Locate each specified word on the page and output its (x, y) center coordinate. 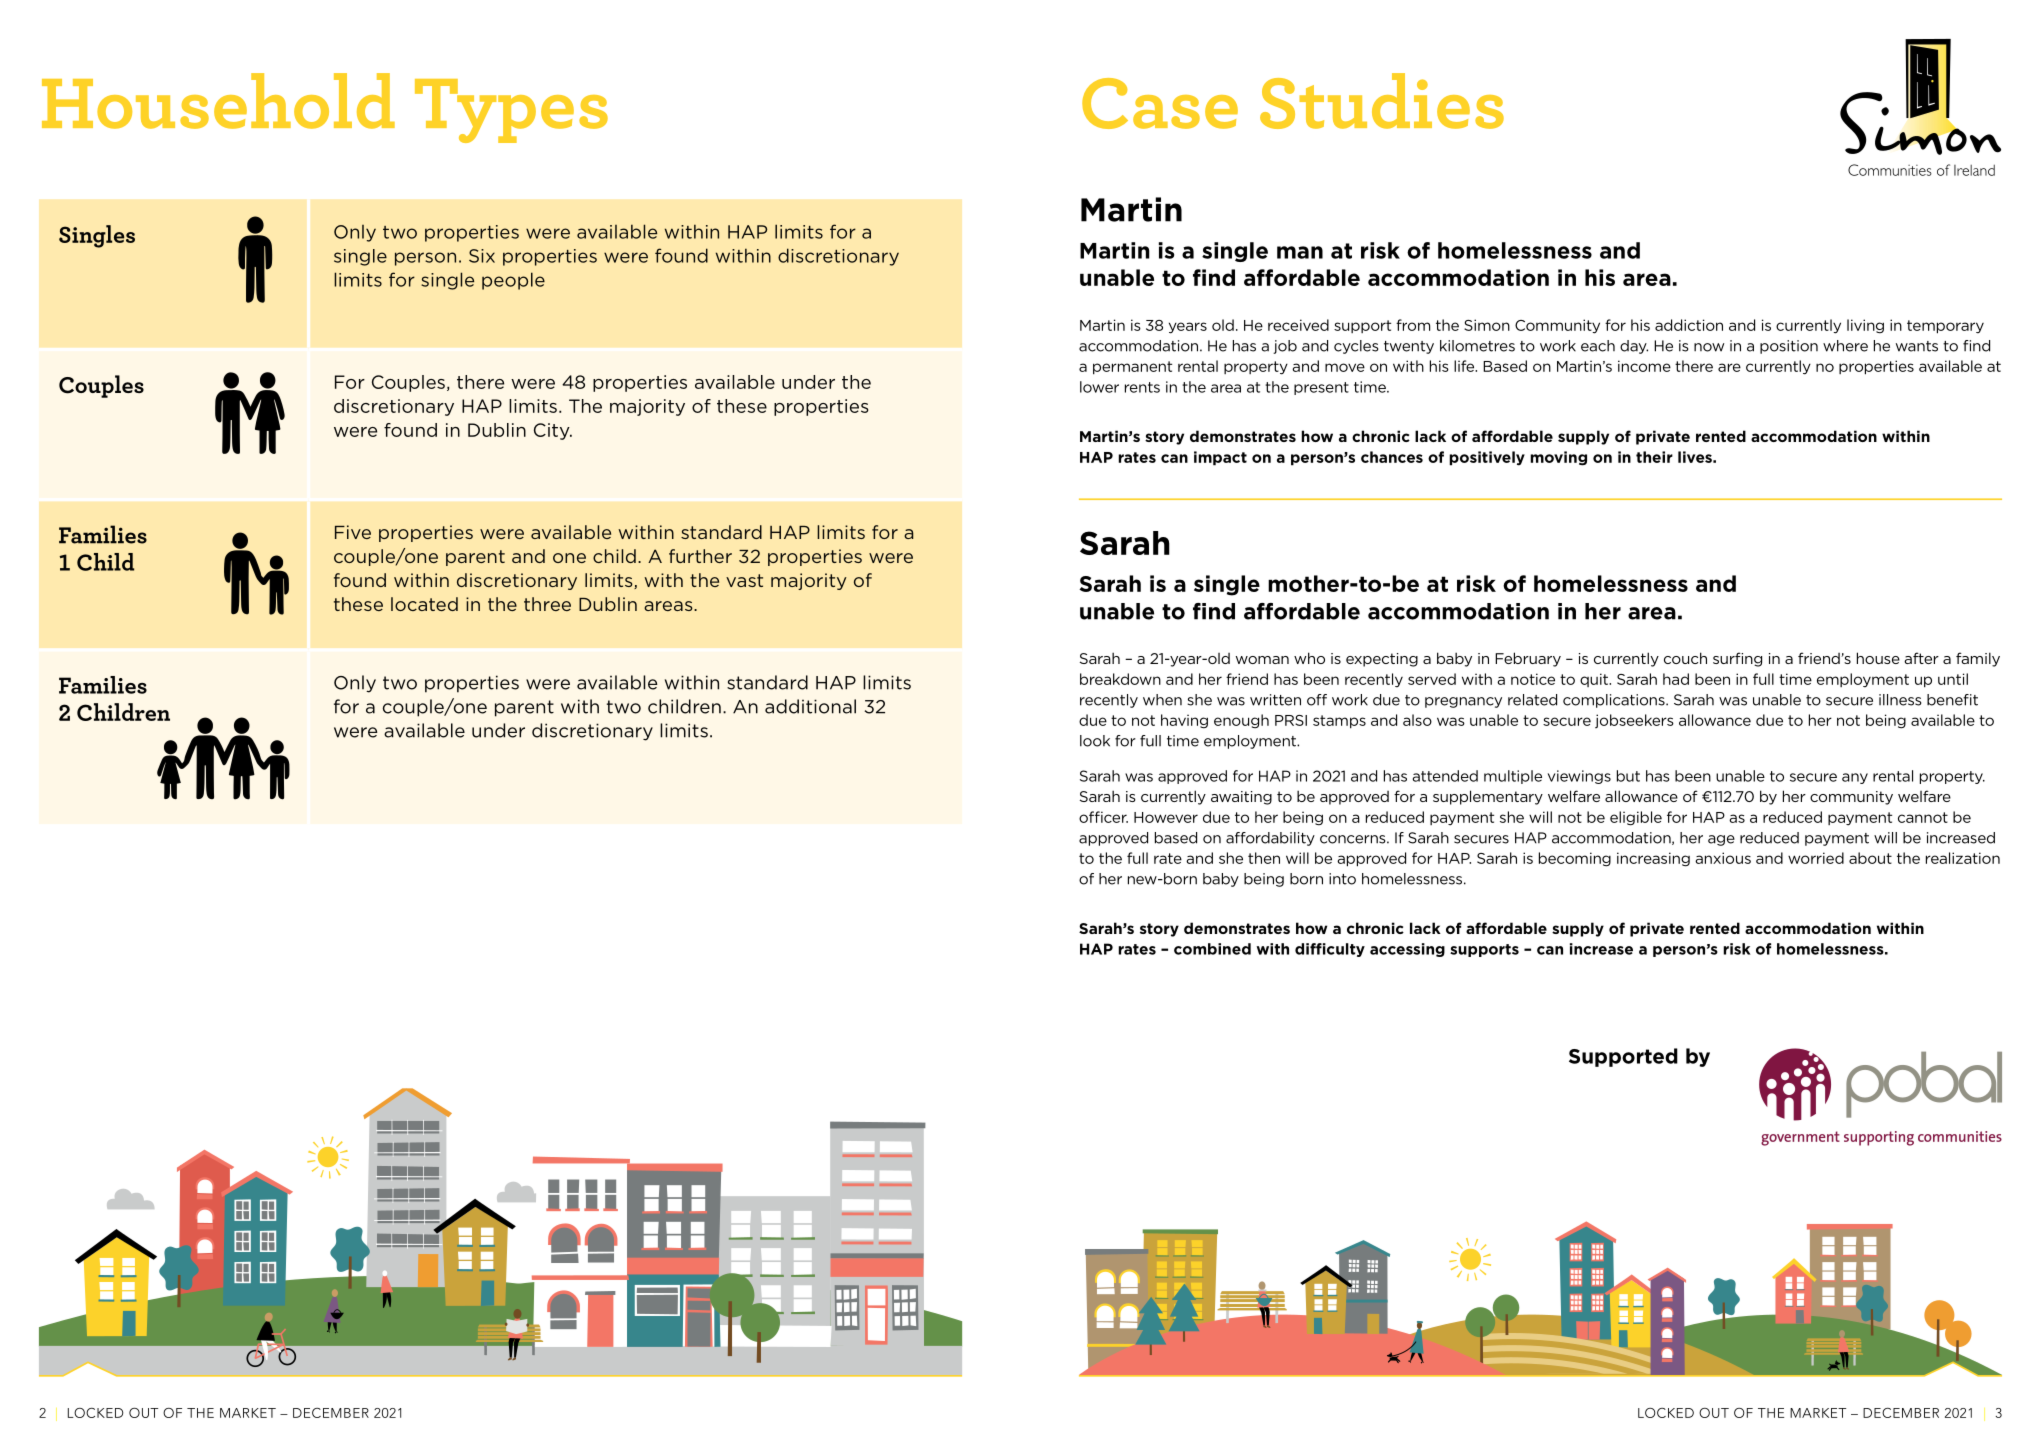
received (1298, 325)
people (513, 281)
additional (810, 706)
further (700, 556)
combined (1212, 949)
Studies (1382, 101)
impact (1220, 458)
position (1789, 347)
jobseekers (1634, 721)
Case (1160, 103)
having (1184, 721)
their (1654, 457)
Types (511, 111)
